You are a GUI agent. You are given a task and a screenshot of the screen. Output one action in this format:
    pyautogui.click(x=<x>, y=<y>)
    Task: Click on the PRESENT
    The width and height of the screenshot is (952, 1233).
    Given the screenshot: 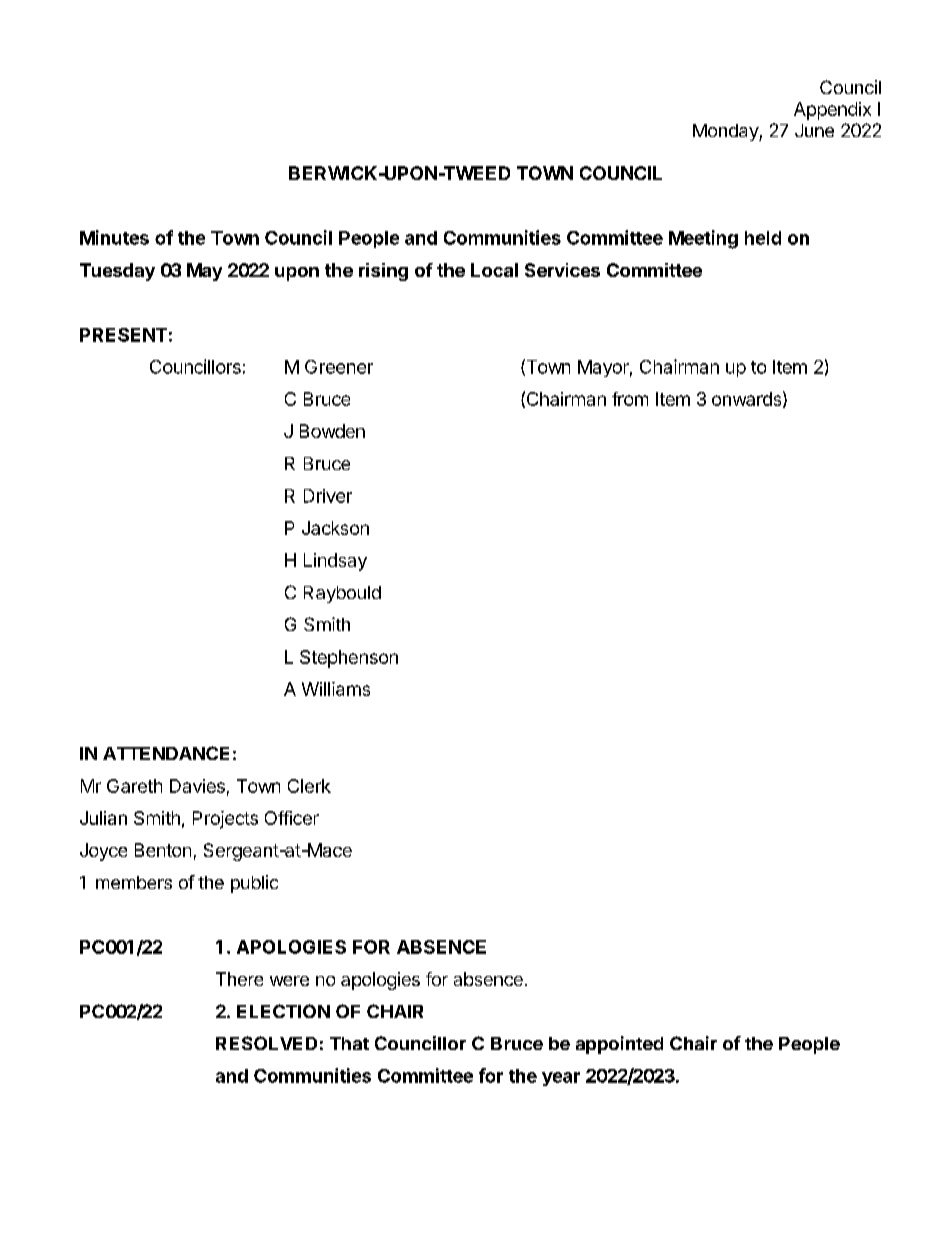 What is the action you would take?
    pyautogui.click(x=123, y=335)
